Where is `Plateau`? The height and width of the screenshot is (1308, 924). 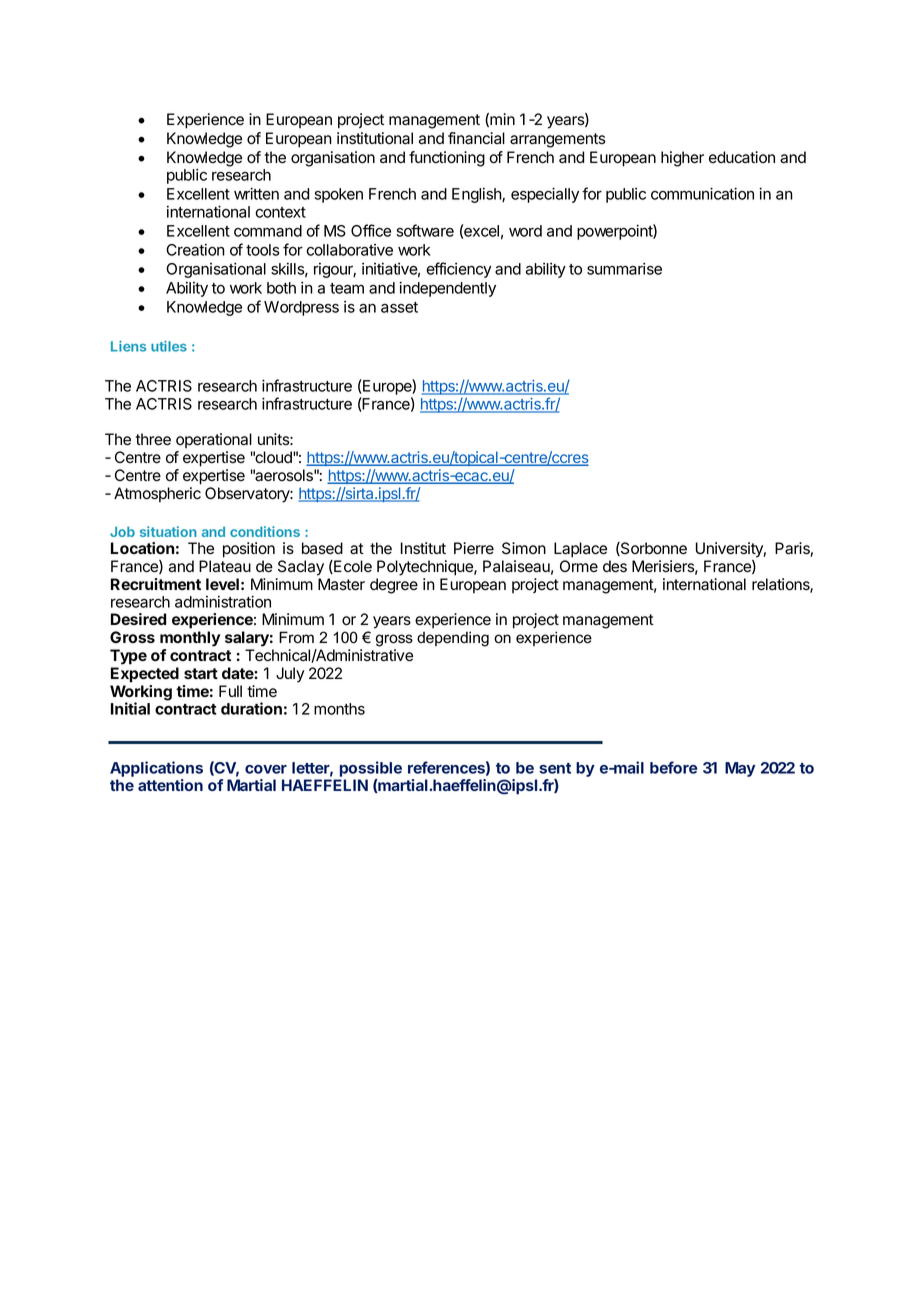
Plateau is located at coordinates (225, 566).
